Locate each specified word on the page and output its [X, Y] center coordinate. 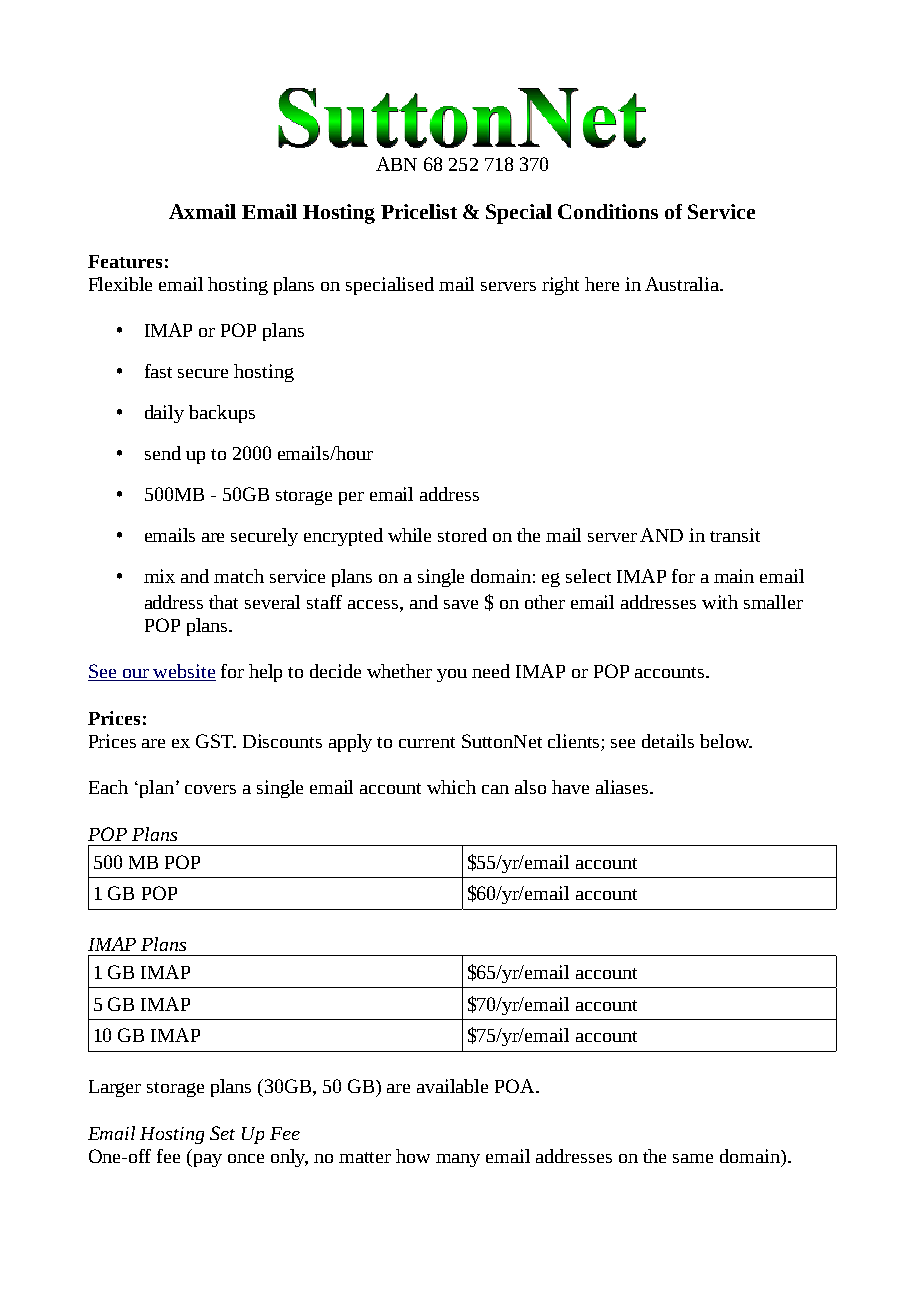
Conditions [608, 211]
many [458, 1160]
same [693, 1158]
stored [462, 535]
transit [735, 535]
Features [125, 261]
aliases [623, 787]
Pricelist [419, 211]
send [163, 453]
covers [210, 789]
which [451, 787]
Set [222, 1133]
